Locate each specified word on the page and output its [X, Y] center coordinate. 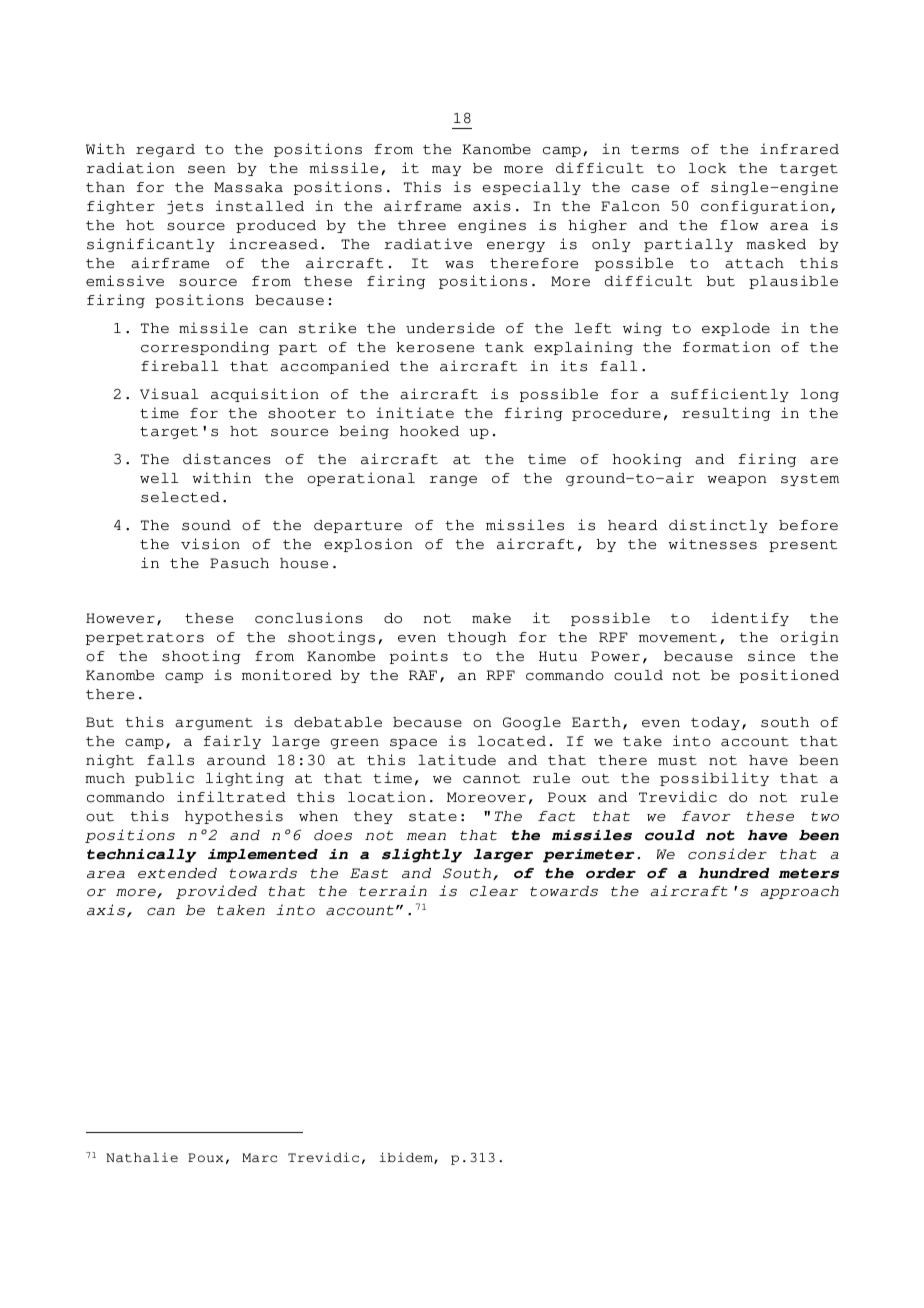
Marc [259, 1158]
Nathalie [142, 1157]
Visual [169, 394]
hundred [734, 873]
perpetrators [145, 639]
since [771, 656]
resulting [726, 414]
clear [494, 891]
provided [216, 892]
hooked [429, 431]
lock [708, 168]
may [446, 171]
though [476, 638]
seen [207, 170]
